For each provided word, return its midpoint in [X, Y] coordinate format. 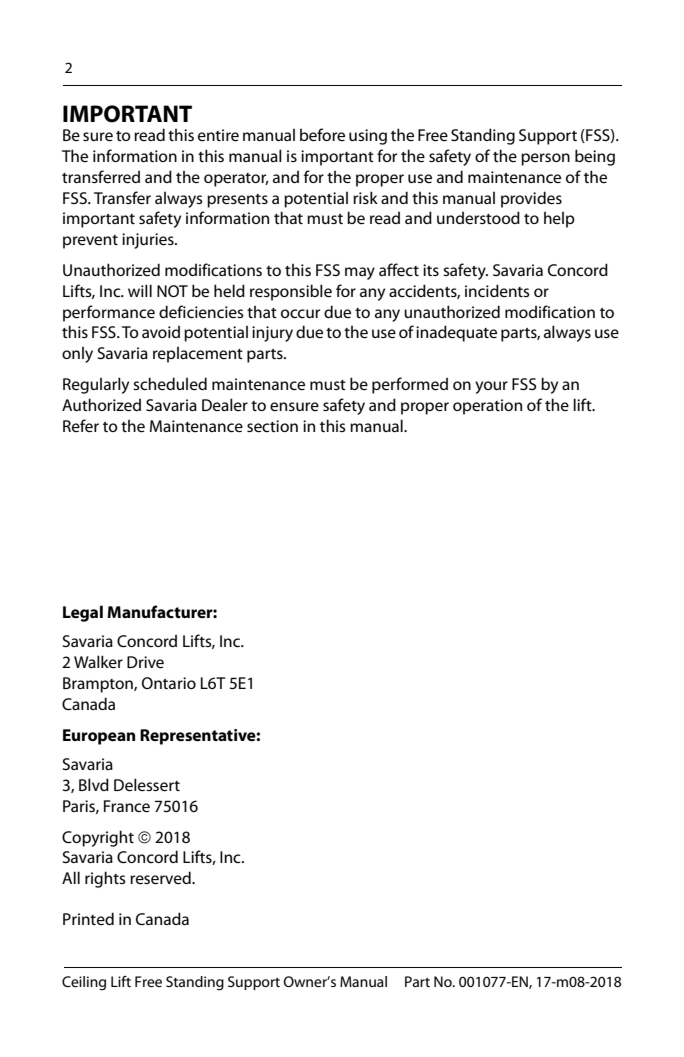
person [545, 159]
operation [487, 407]
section [272, 426]
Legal [83, 613]
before [322, 134]
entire [218, 135]
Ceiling [84, 983]
